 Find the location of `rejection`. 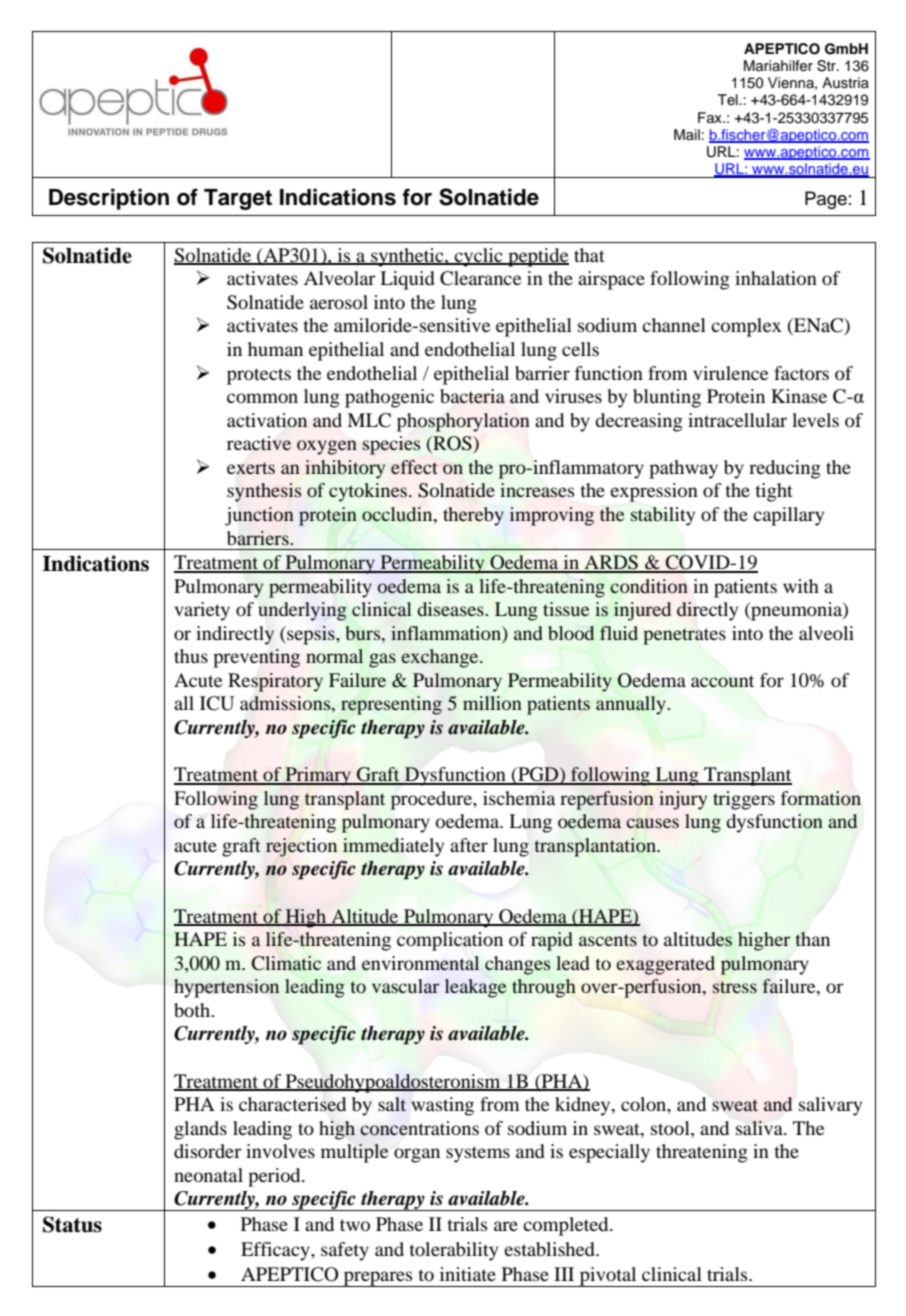

rejection is located at coordinates (301, 847).
